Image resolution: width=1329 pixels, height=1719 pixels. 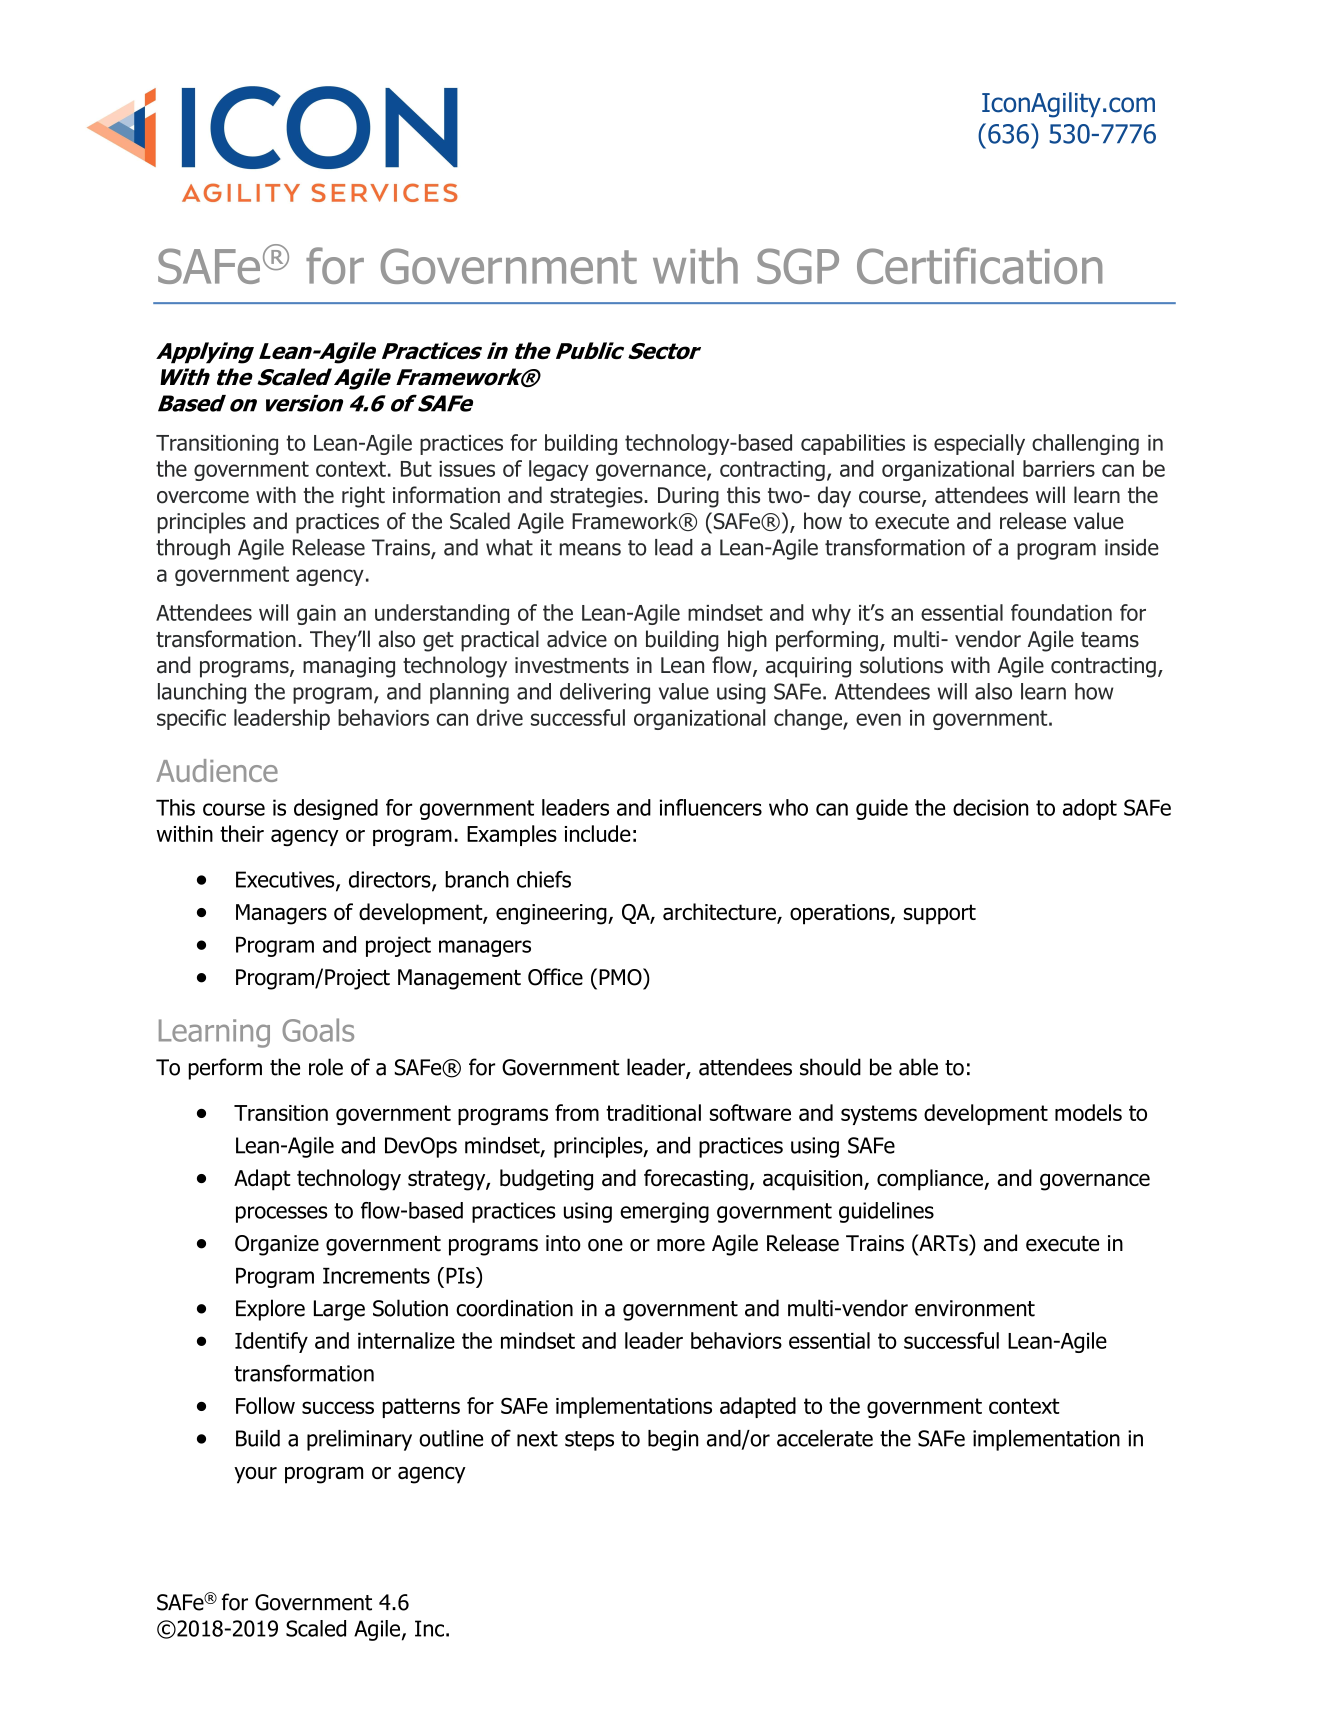 I want to click on begin, so click(x=673, y=1440).
